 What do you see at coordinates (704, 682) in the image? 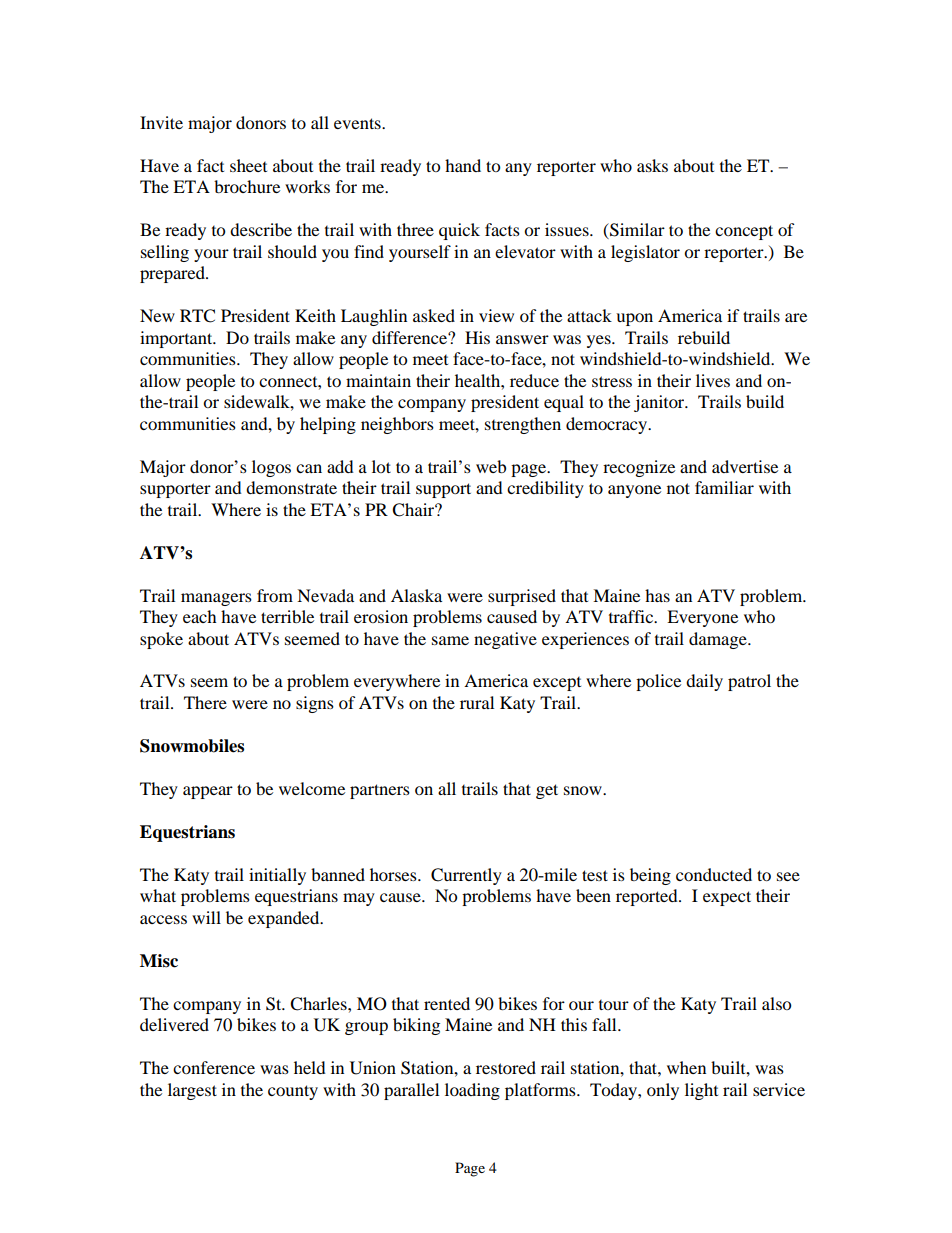
I see `daily` at bounding box center [704, 682].
